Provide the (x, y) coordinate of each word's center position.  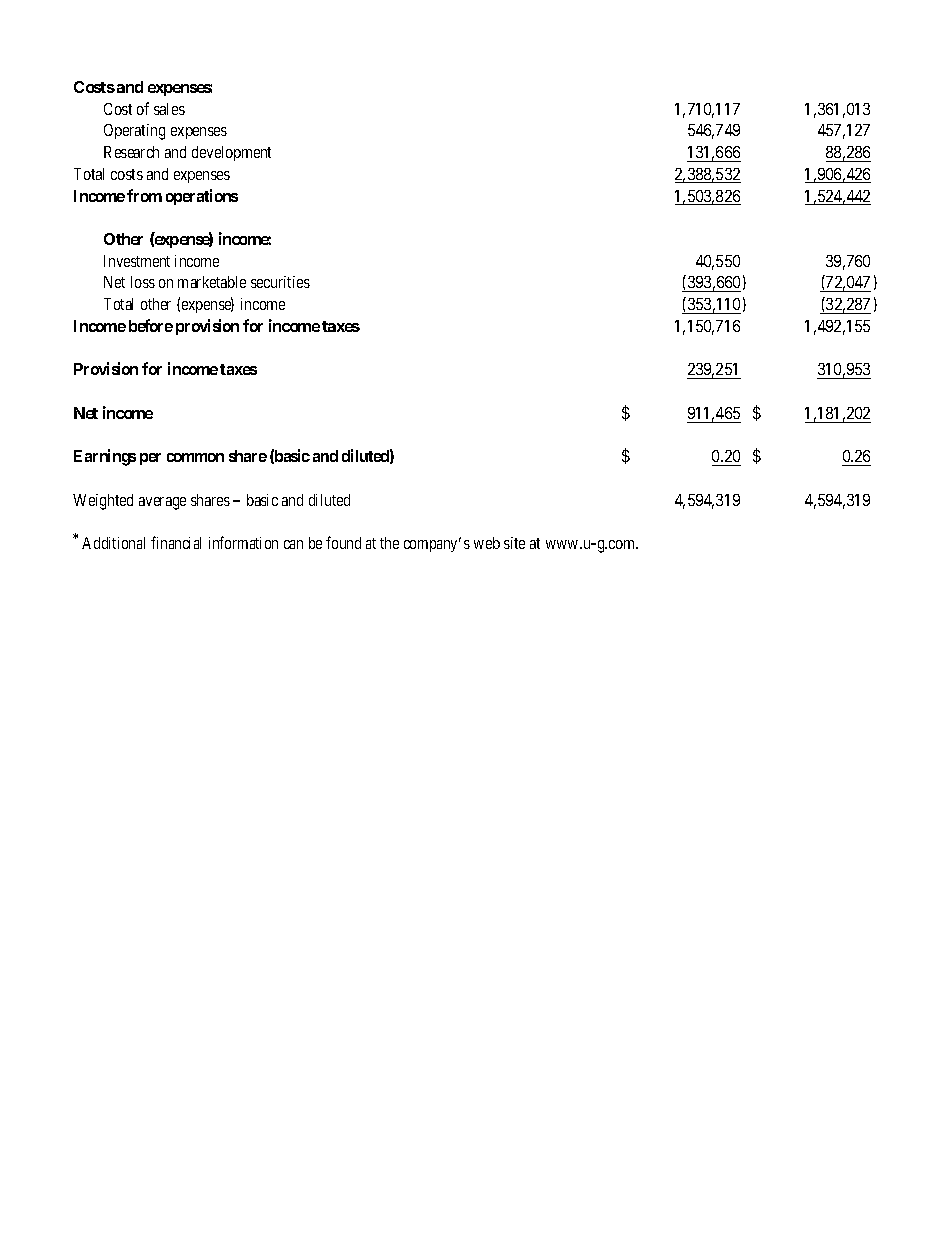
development (231, 153)
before (151, 325)
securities (280, 282)
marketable (212, 282)
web (487, 543)
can (293, 544)
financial (176, 542)
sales (169, 109)
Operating (134, 132)
